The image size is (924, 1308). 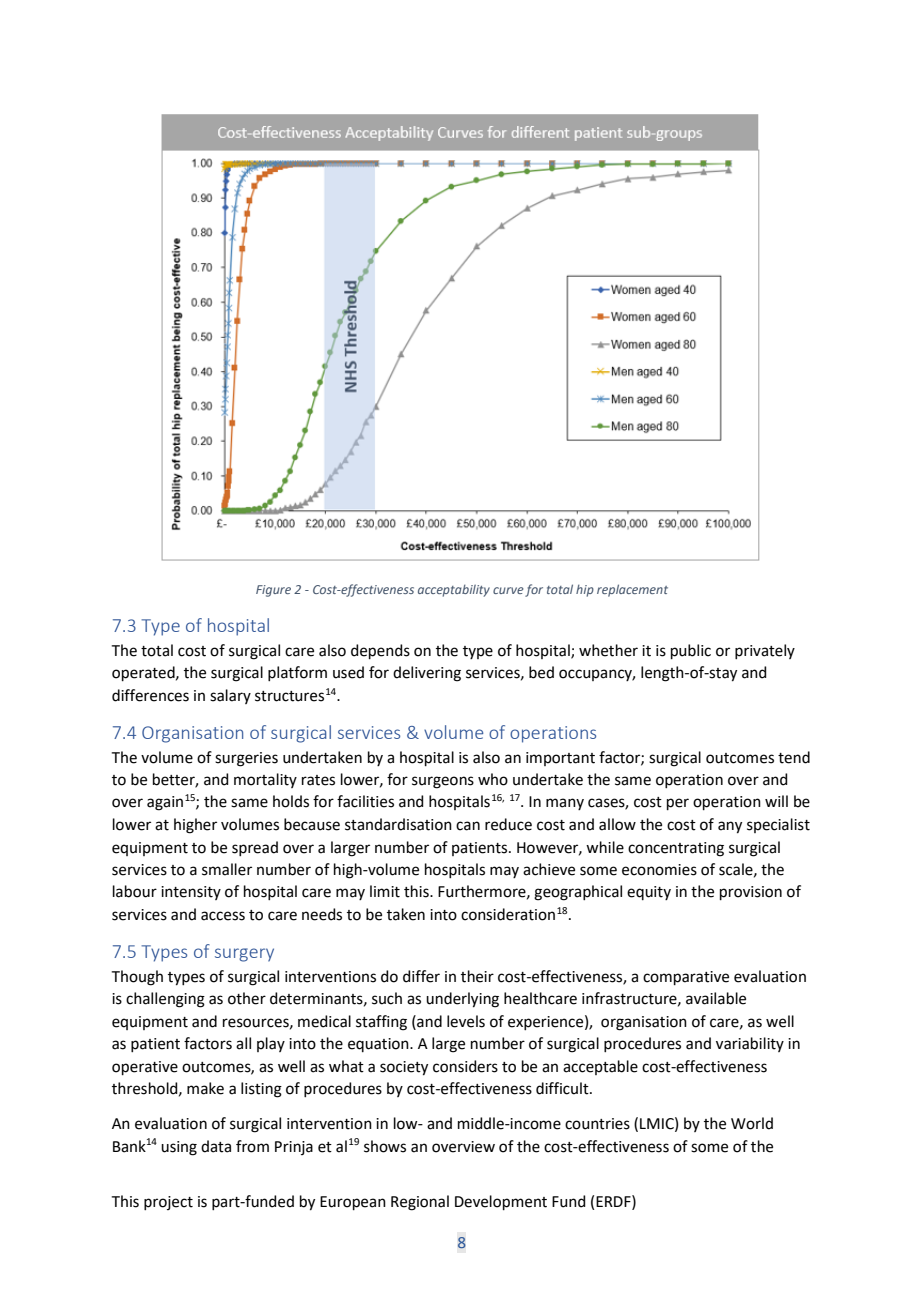 What do you see at coordinates (632, 590) in the screenshot?
I see `replacement` at bounding box center [632, 590].
